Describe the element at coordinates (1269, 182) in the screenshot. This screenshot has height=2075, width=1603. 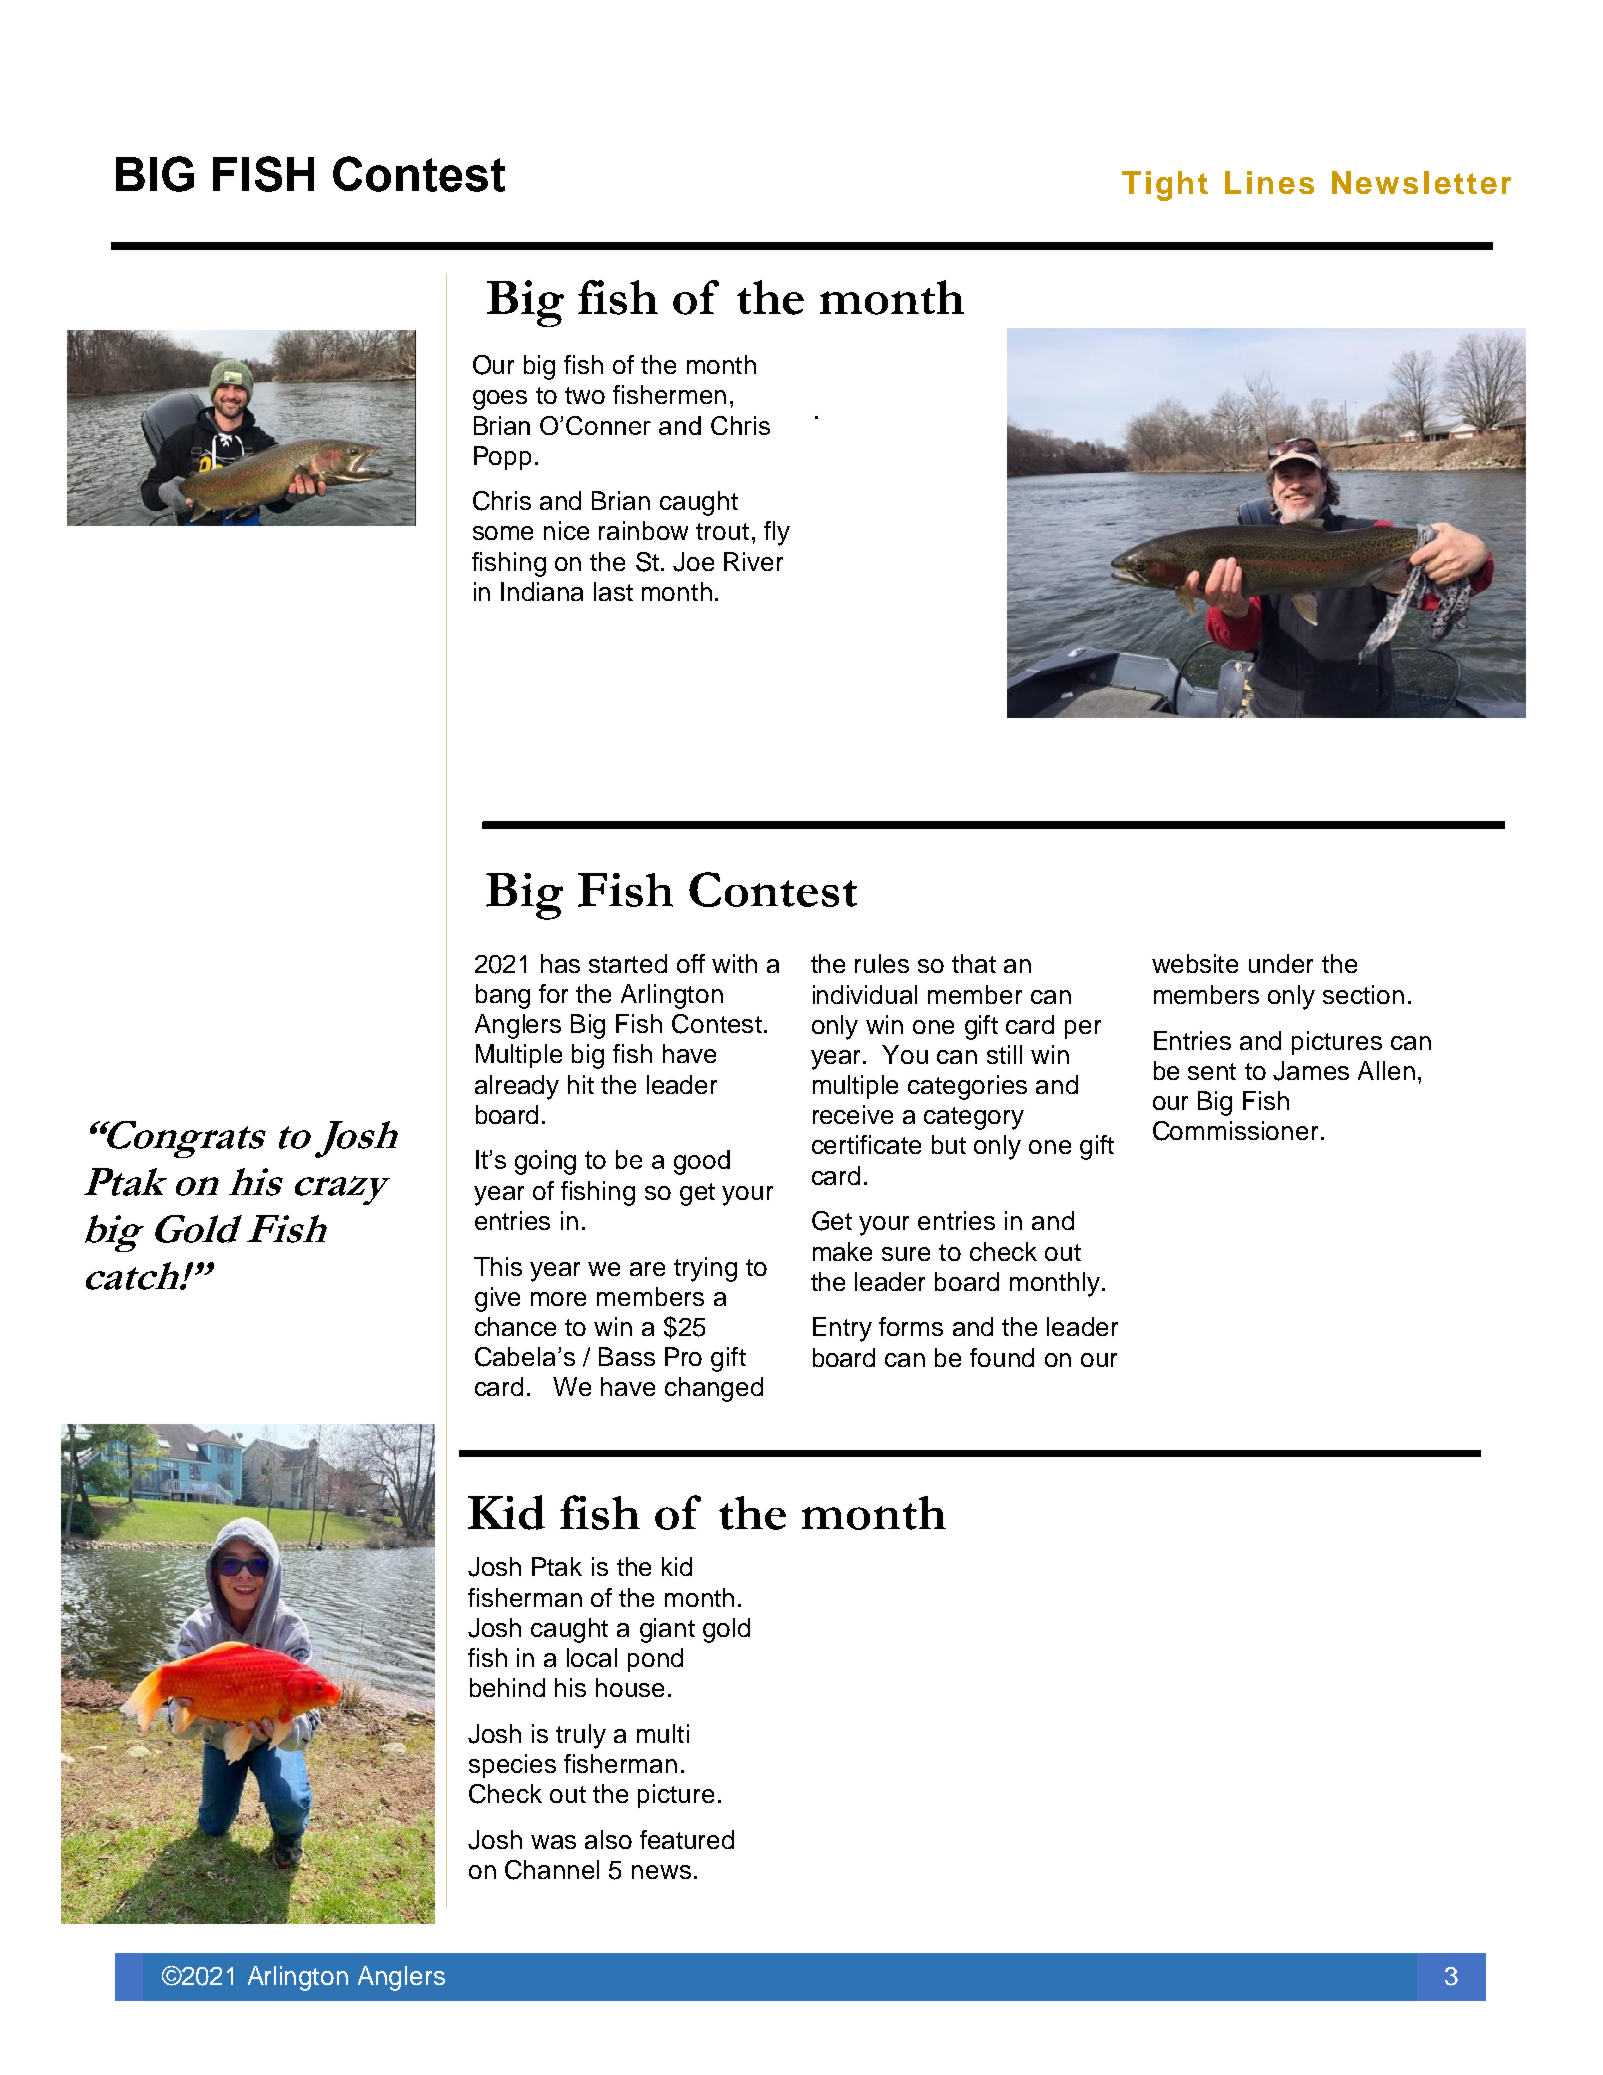
I see `Lines` at that location.
